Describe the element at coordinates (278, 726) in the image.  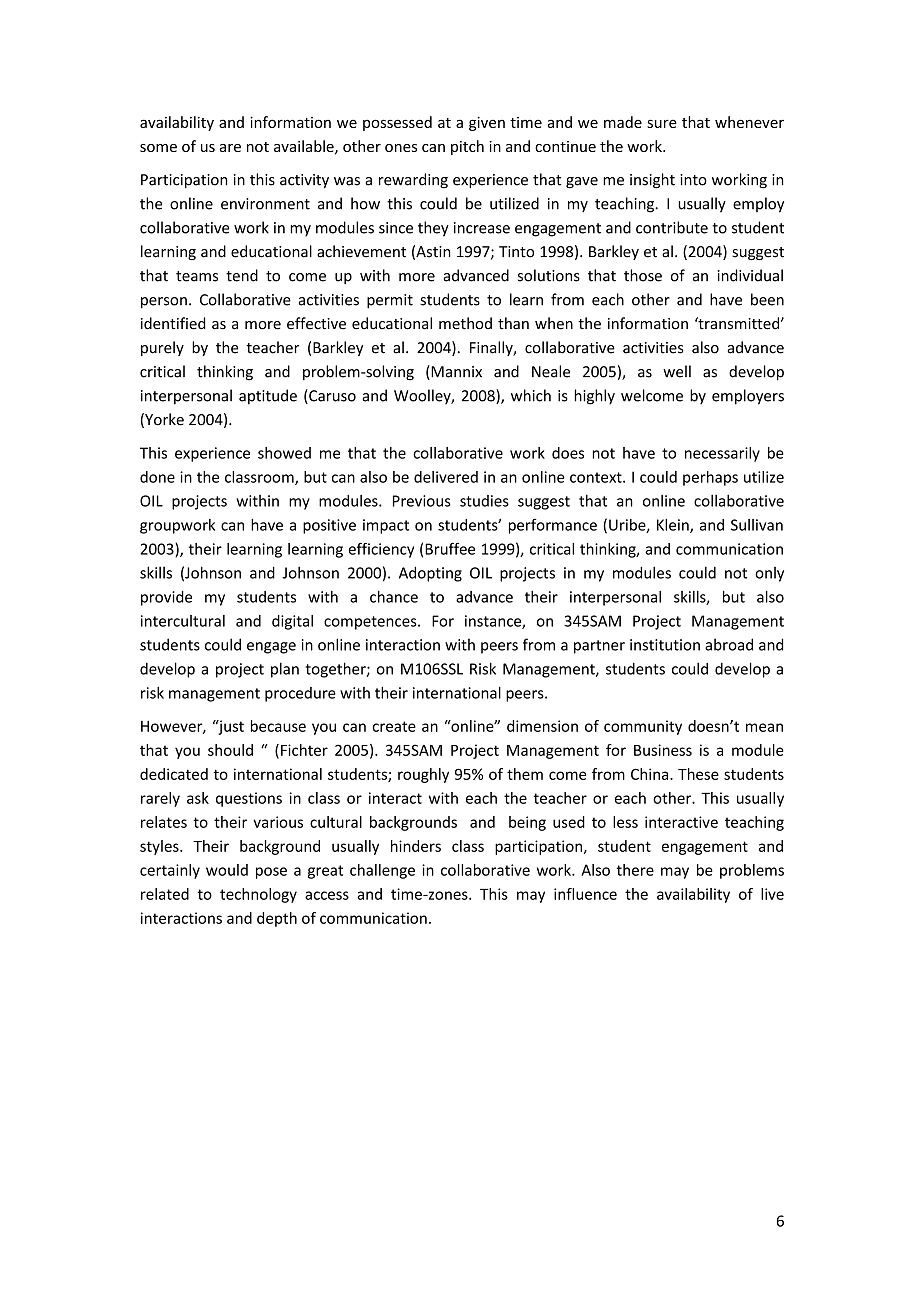
I see `because` at that location.
